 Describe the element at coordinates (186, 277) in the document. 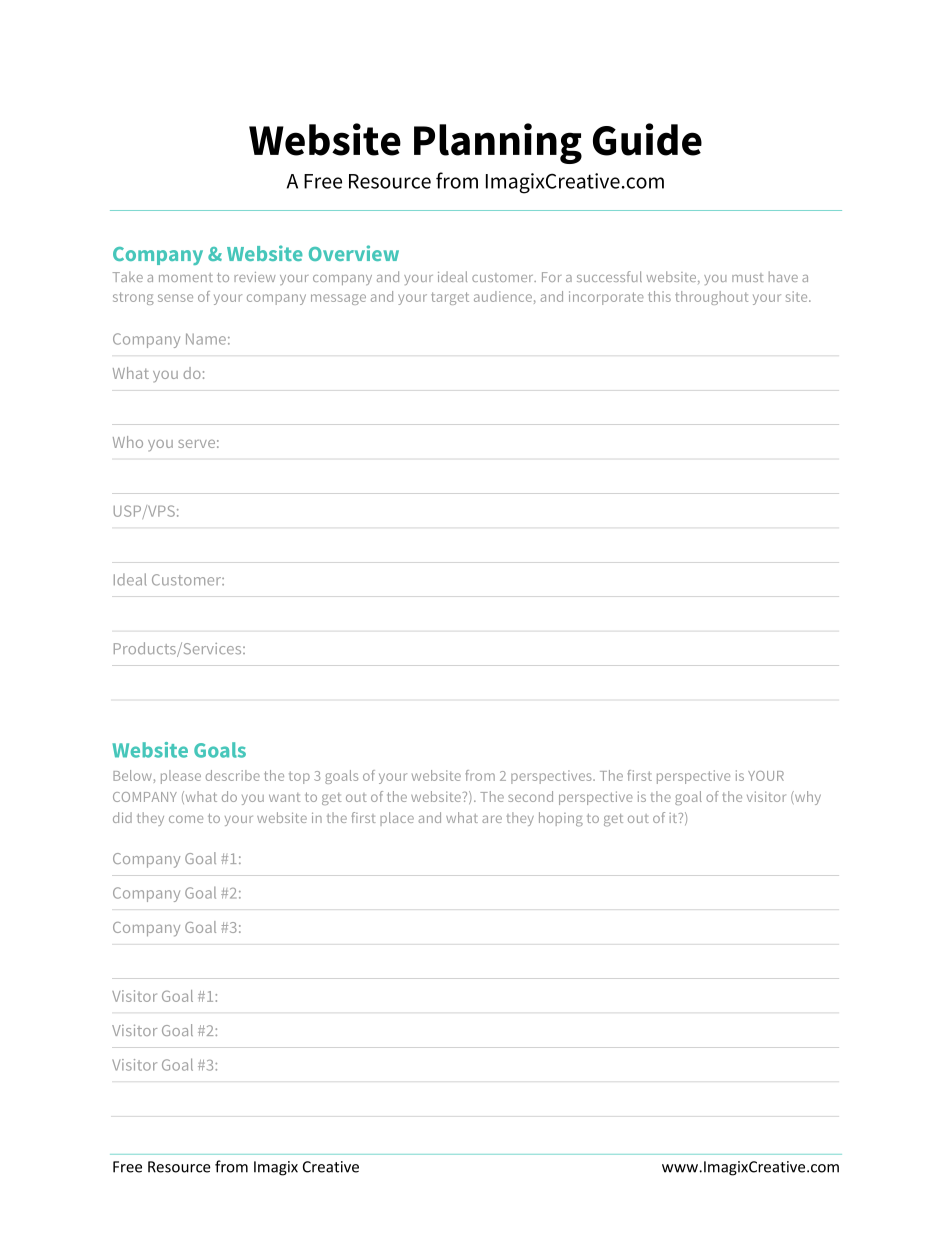

I see `moment` at that location.
